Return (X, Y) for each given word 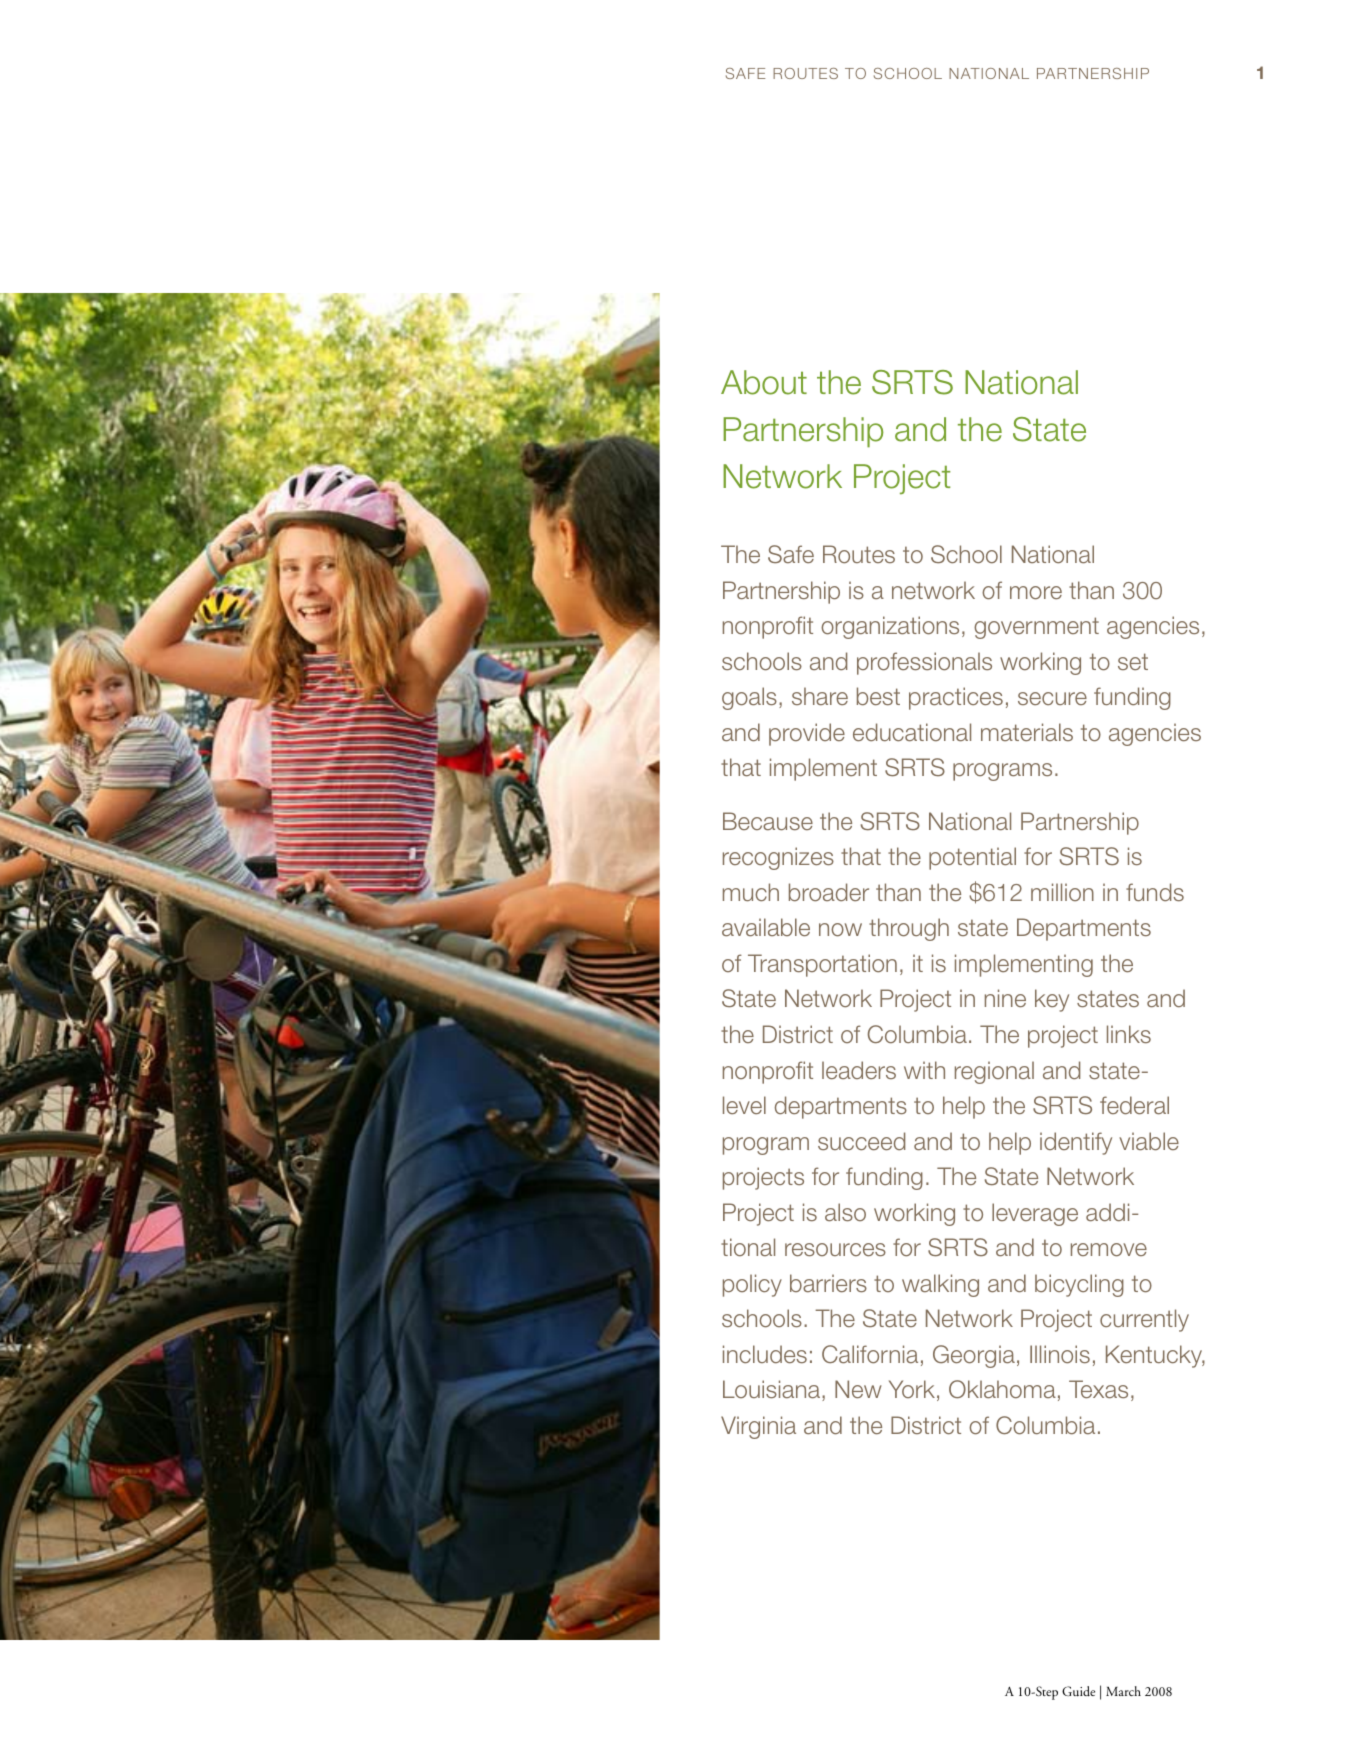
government (1036, 628)
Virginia (758, 1427)
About (764, 382)
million (1062, 892)
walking (940, 1285)
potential (972, 858)
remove (1109, 1250)
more (1036, 593)
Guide (1078, 1691)
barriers (828, 1283)
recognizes (778, 858)
